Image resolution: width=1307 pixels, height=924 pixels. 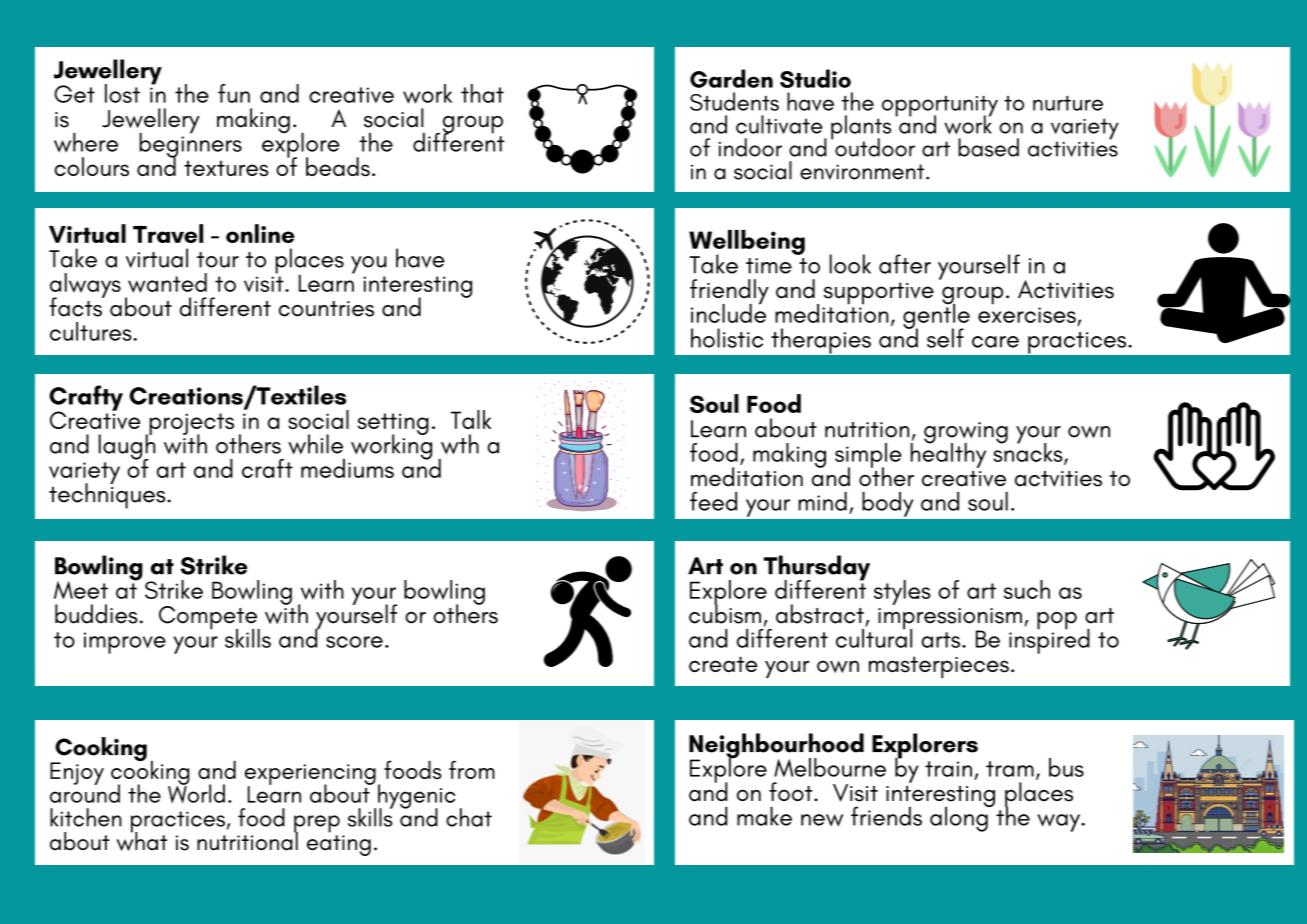 What do you see at coordinates (92, 331) in the screenshot?
I see `cultures` at bounding box center [92, 331].
